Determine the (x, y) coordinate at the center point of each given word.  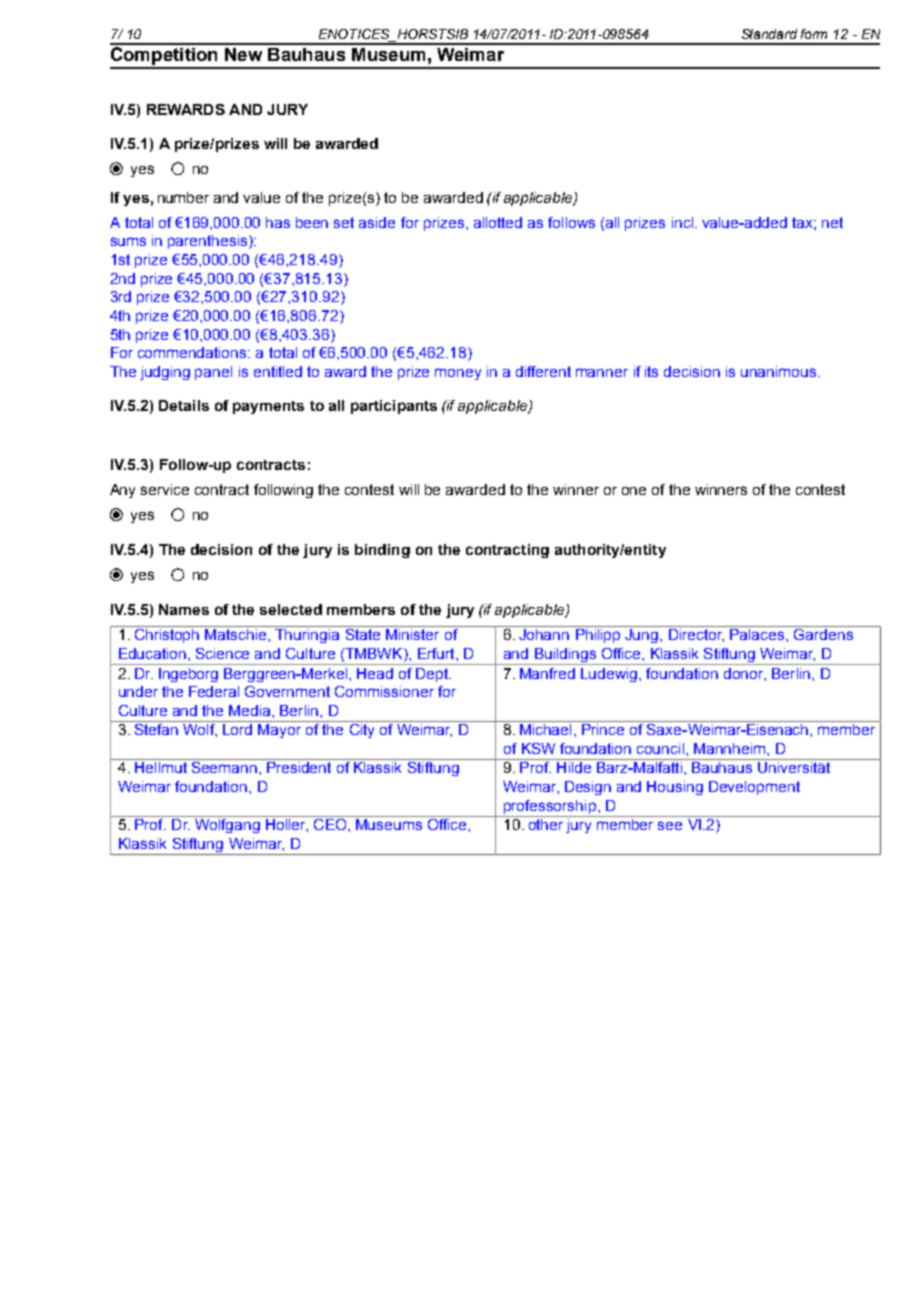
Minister (412, 634)
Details (184, 405)
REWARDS (186, 109)
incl (682, 222)
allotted (498, 222)
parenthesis (209, 242)
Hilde (574, 767)
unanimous (780, 371)
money (458, 374)
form (814, 34)
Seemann (224, 766)
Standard (769, 34)
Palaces (758, 634)
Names (184, 609)
